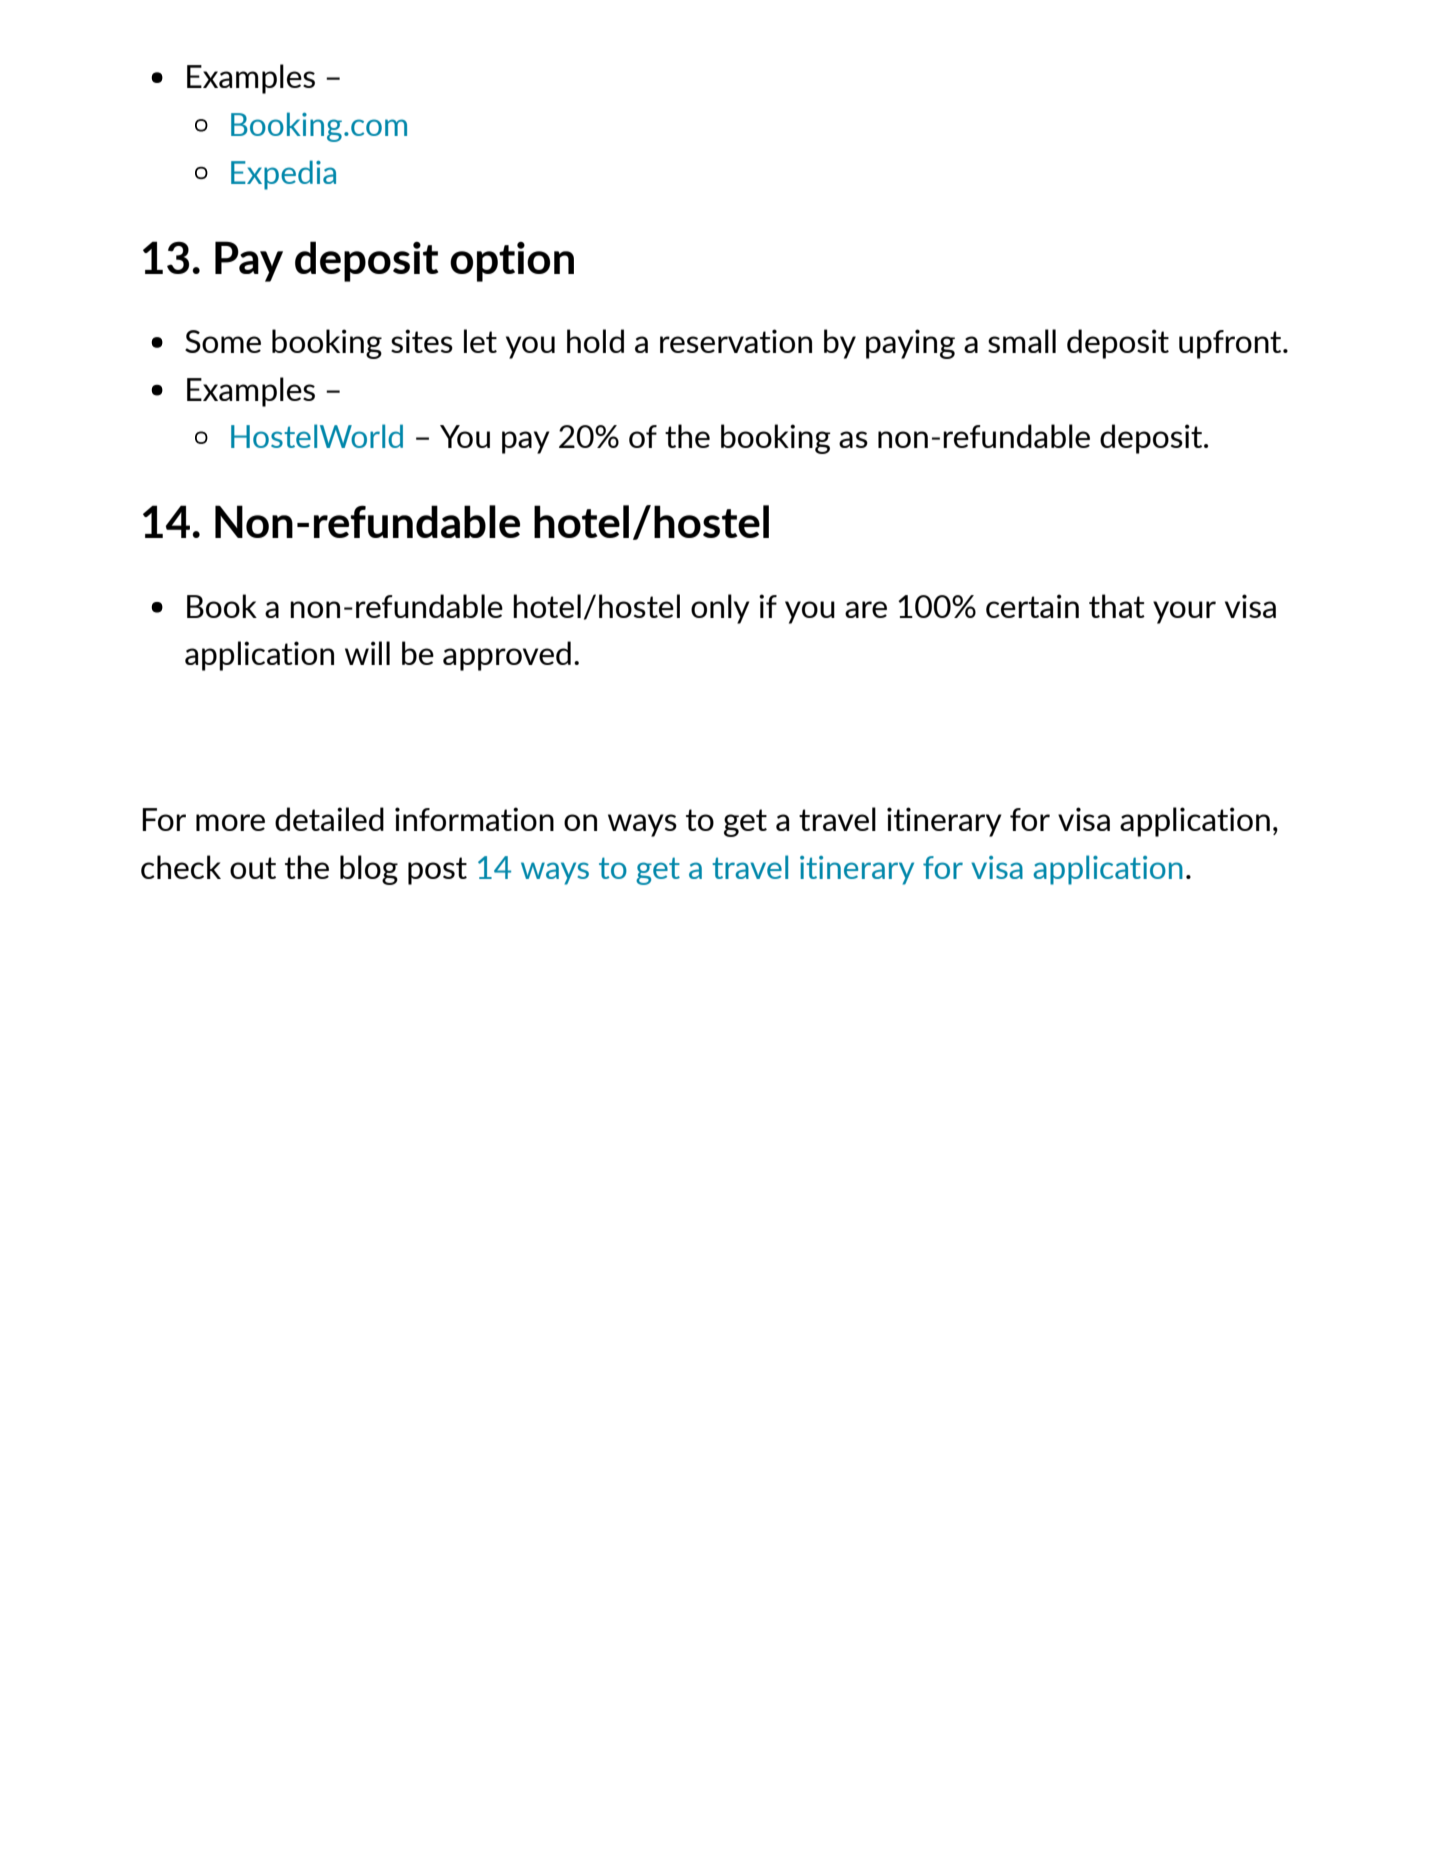  What do you see at coordinates (1022, 341) in the image?
I see `small` at bounding box center [1022, 341].
